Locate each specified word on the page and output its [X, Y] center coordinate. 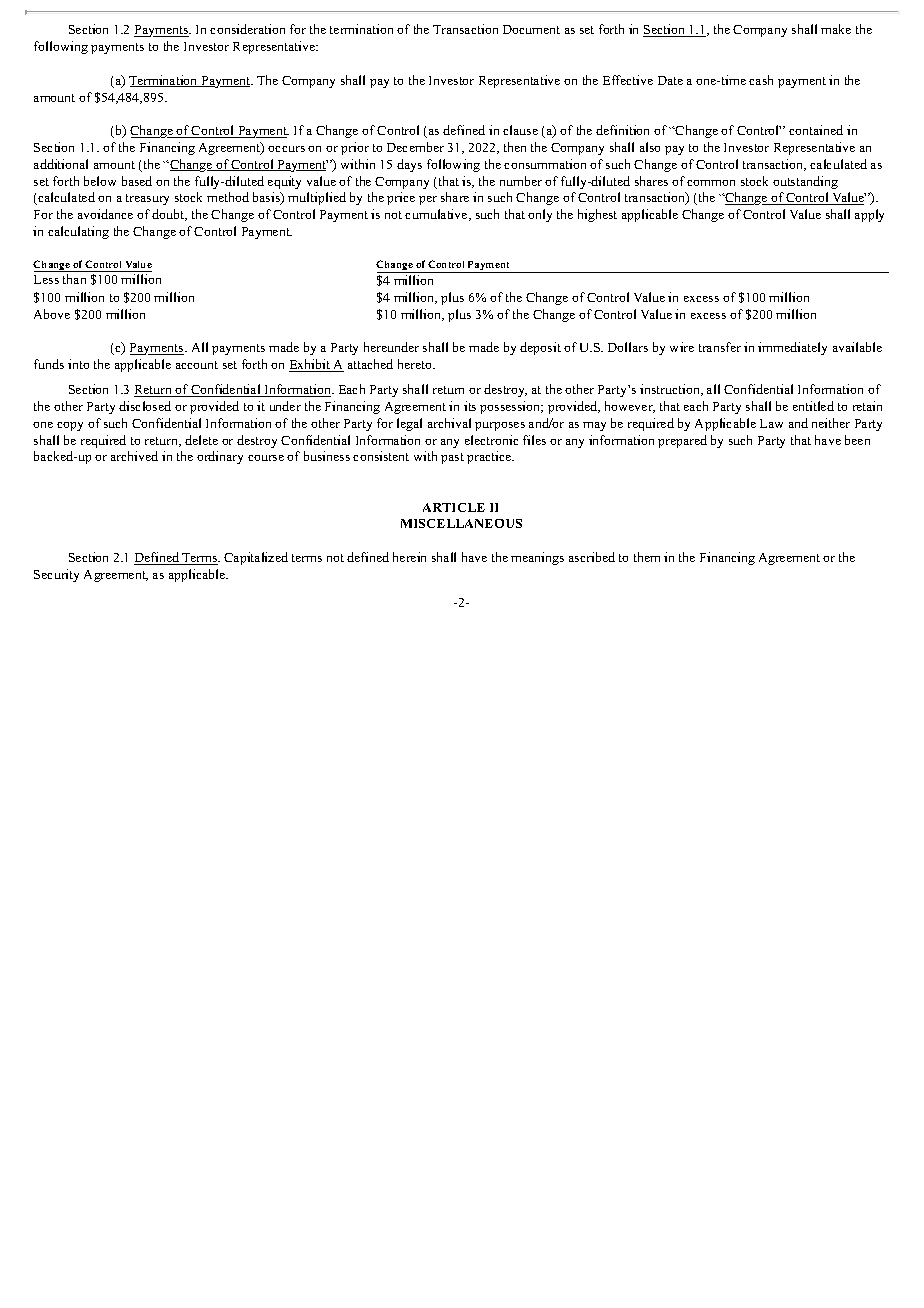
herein [409, 557]
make [836, 29]
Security [56, 575]
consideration [247, 29]
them [647, 557]
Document [531, 29]
